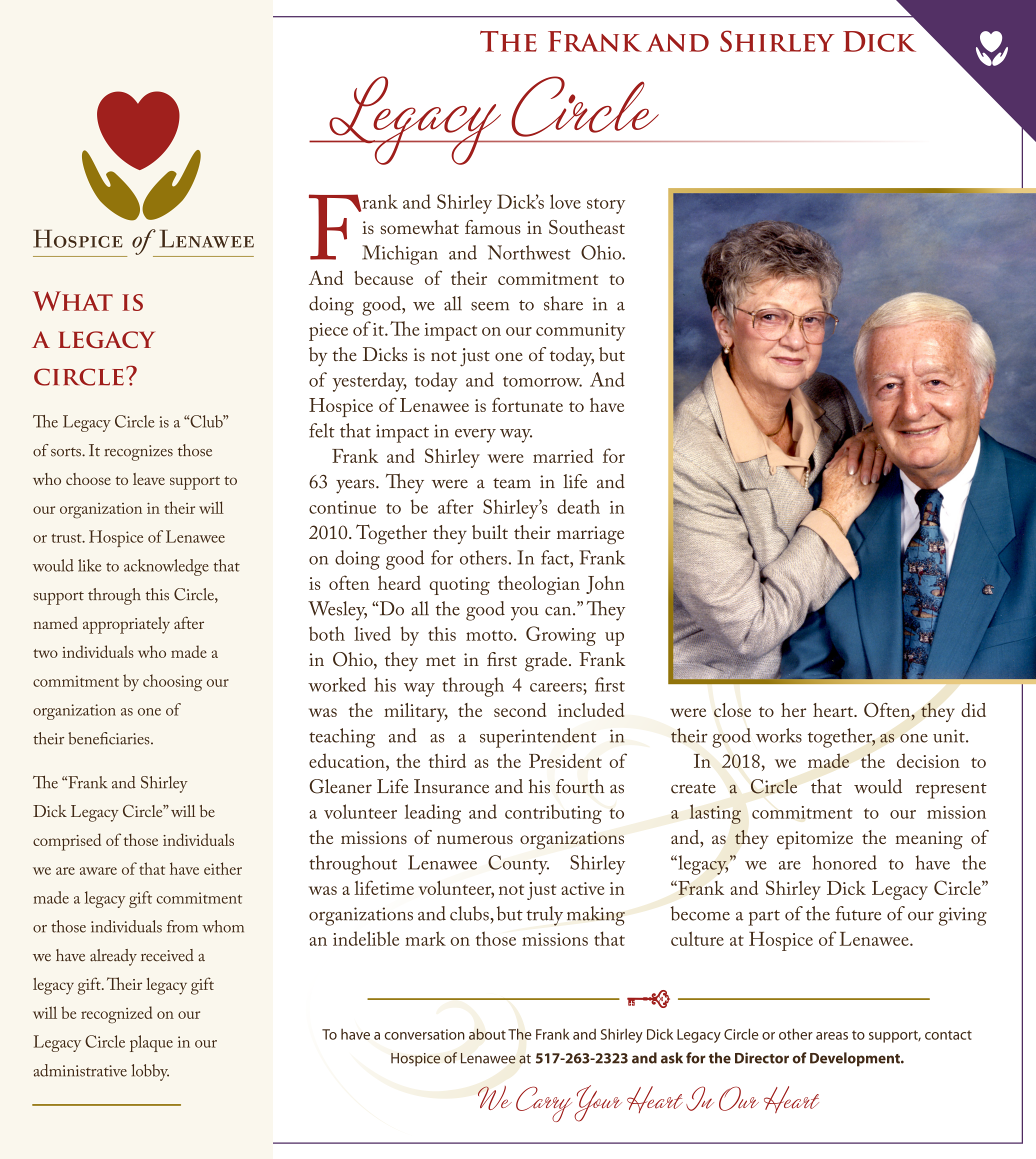 The width and height of the screenshot is (1036, 1159). I want to click on aware, so click(98, 871).
